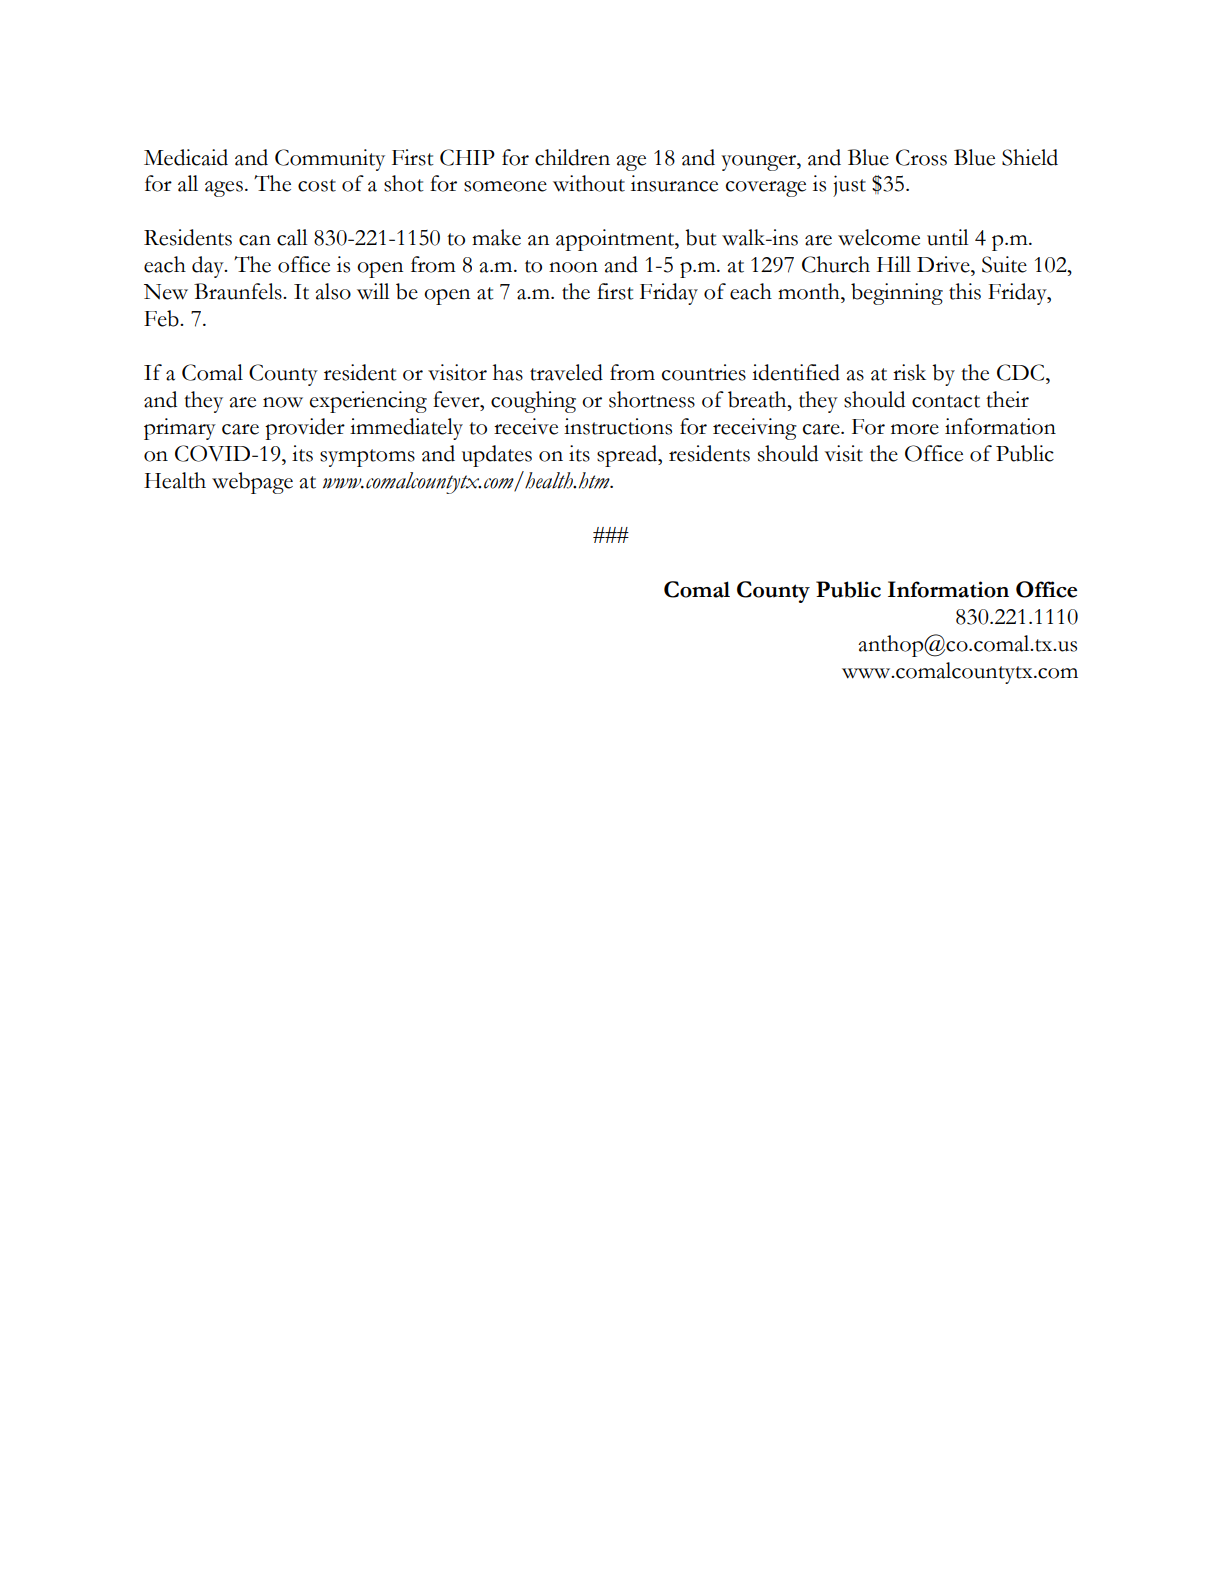 The height and width of the page is (1581, 1222). Describe the element at coordinates (566, 372) in the page. I see `traveled` at that location.
